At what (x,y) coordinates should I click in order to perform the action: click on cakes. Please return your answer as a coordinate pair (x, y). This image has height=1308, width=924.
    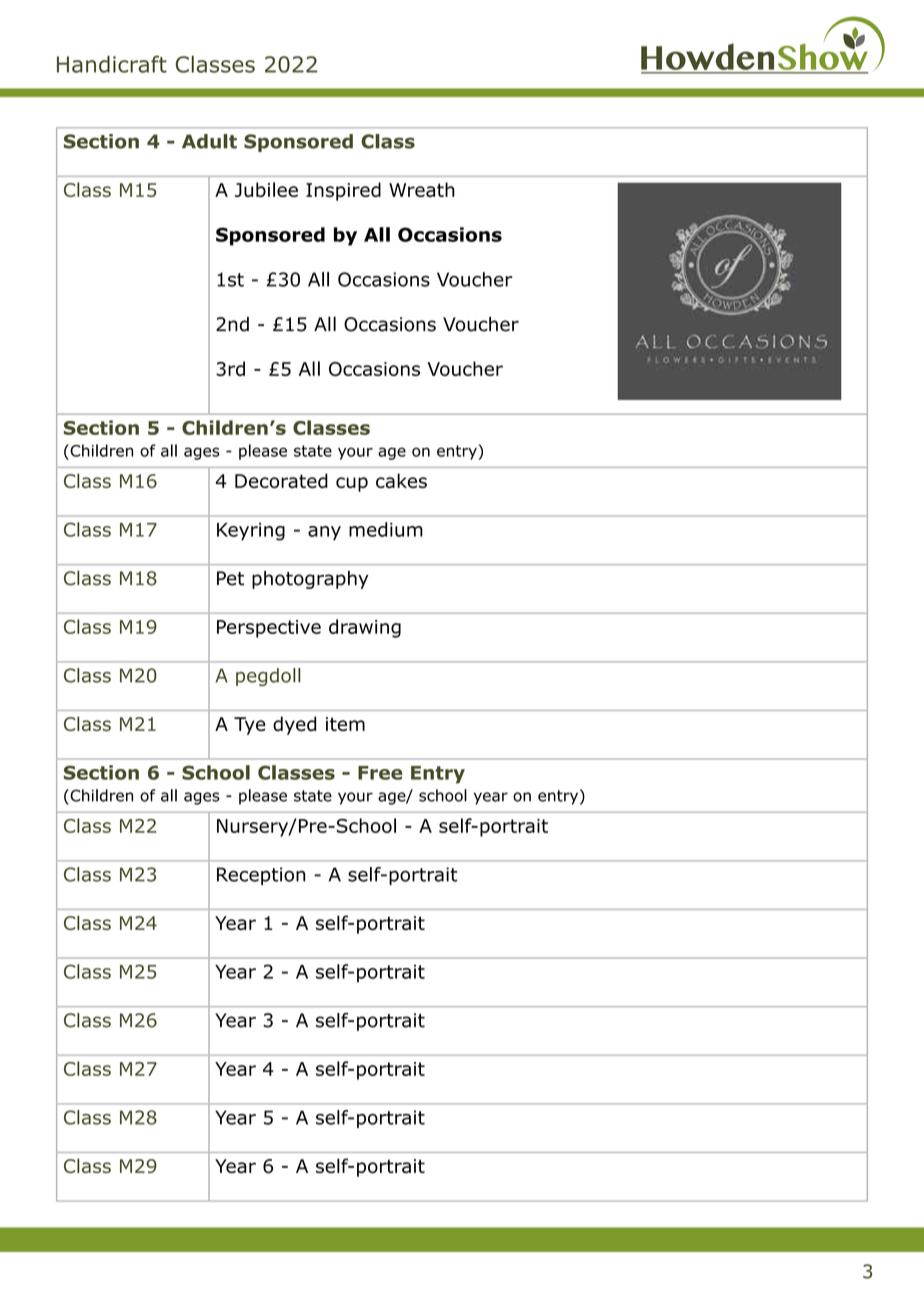
    Looking at the image, I should click on (401, 480).
